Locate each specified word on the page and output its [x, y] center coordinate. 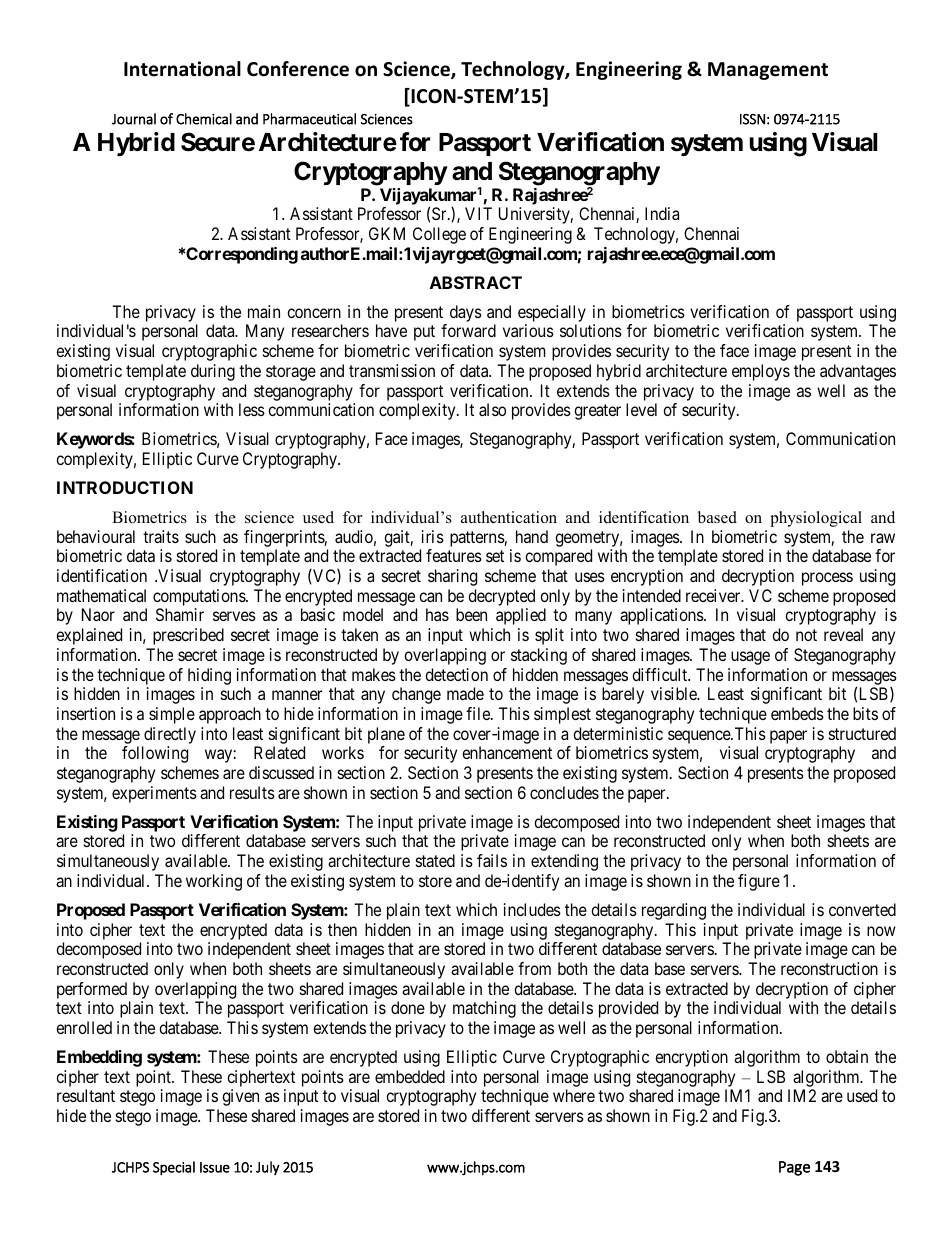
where [574, 1095]
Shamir [180, 614]
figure [759, 882]
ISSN [752, 119]
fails [492, 860]
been [471, 614]
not [806, 635]
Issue [215, 1167]
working [214, 882]
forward [468, 330]
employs [761, 372]
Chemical [204, 119]
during [213, 372]
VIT [478, 213]
